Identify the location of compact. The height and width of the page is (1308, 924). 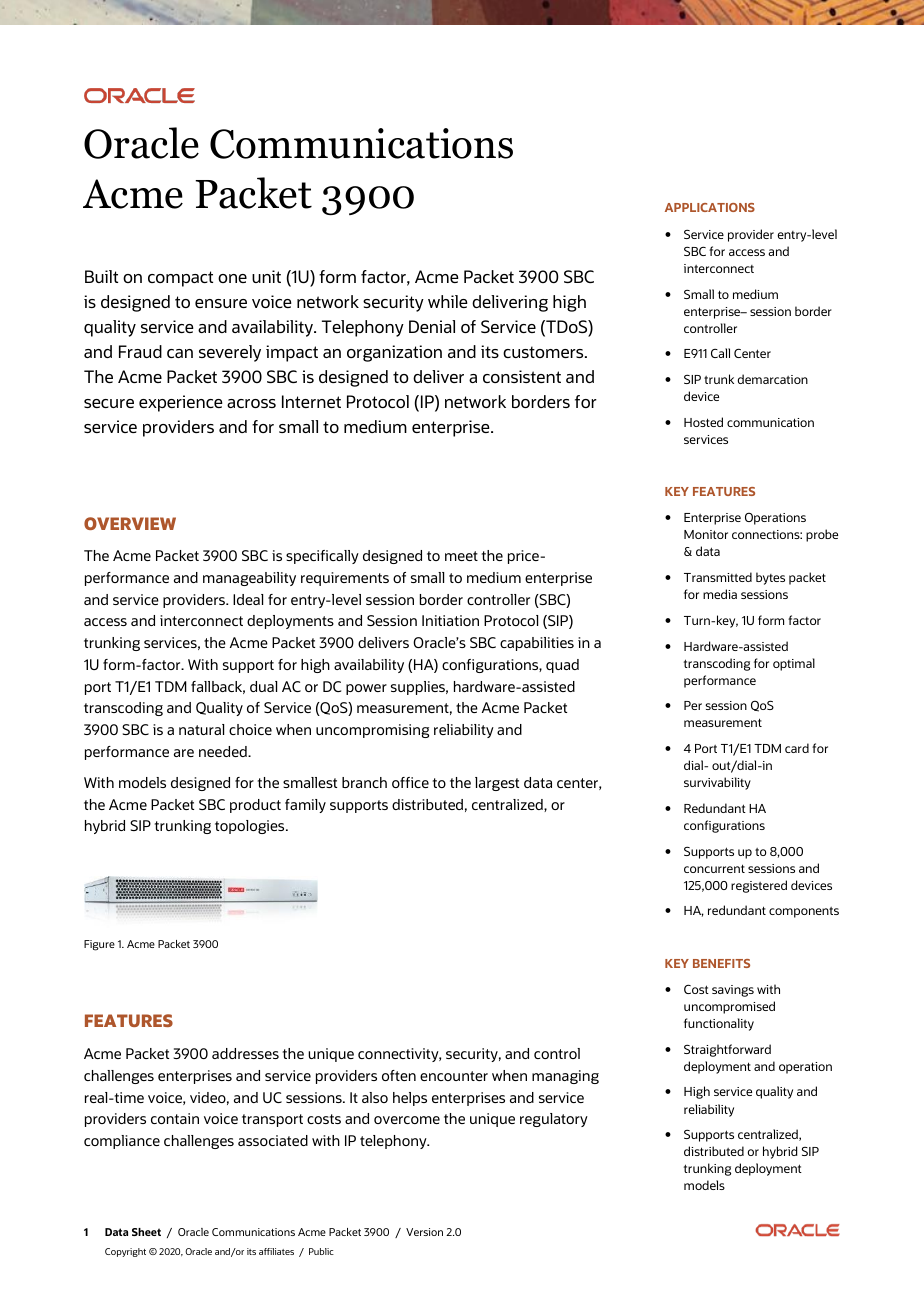
(180, 279).
